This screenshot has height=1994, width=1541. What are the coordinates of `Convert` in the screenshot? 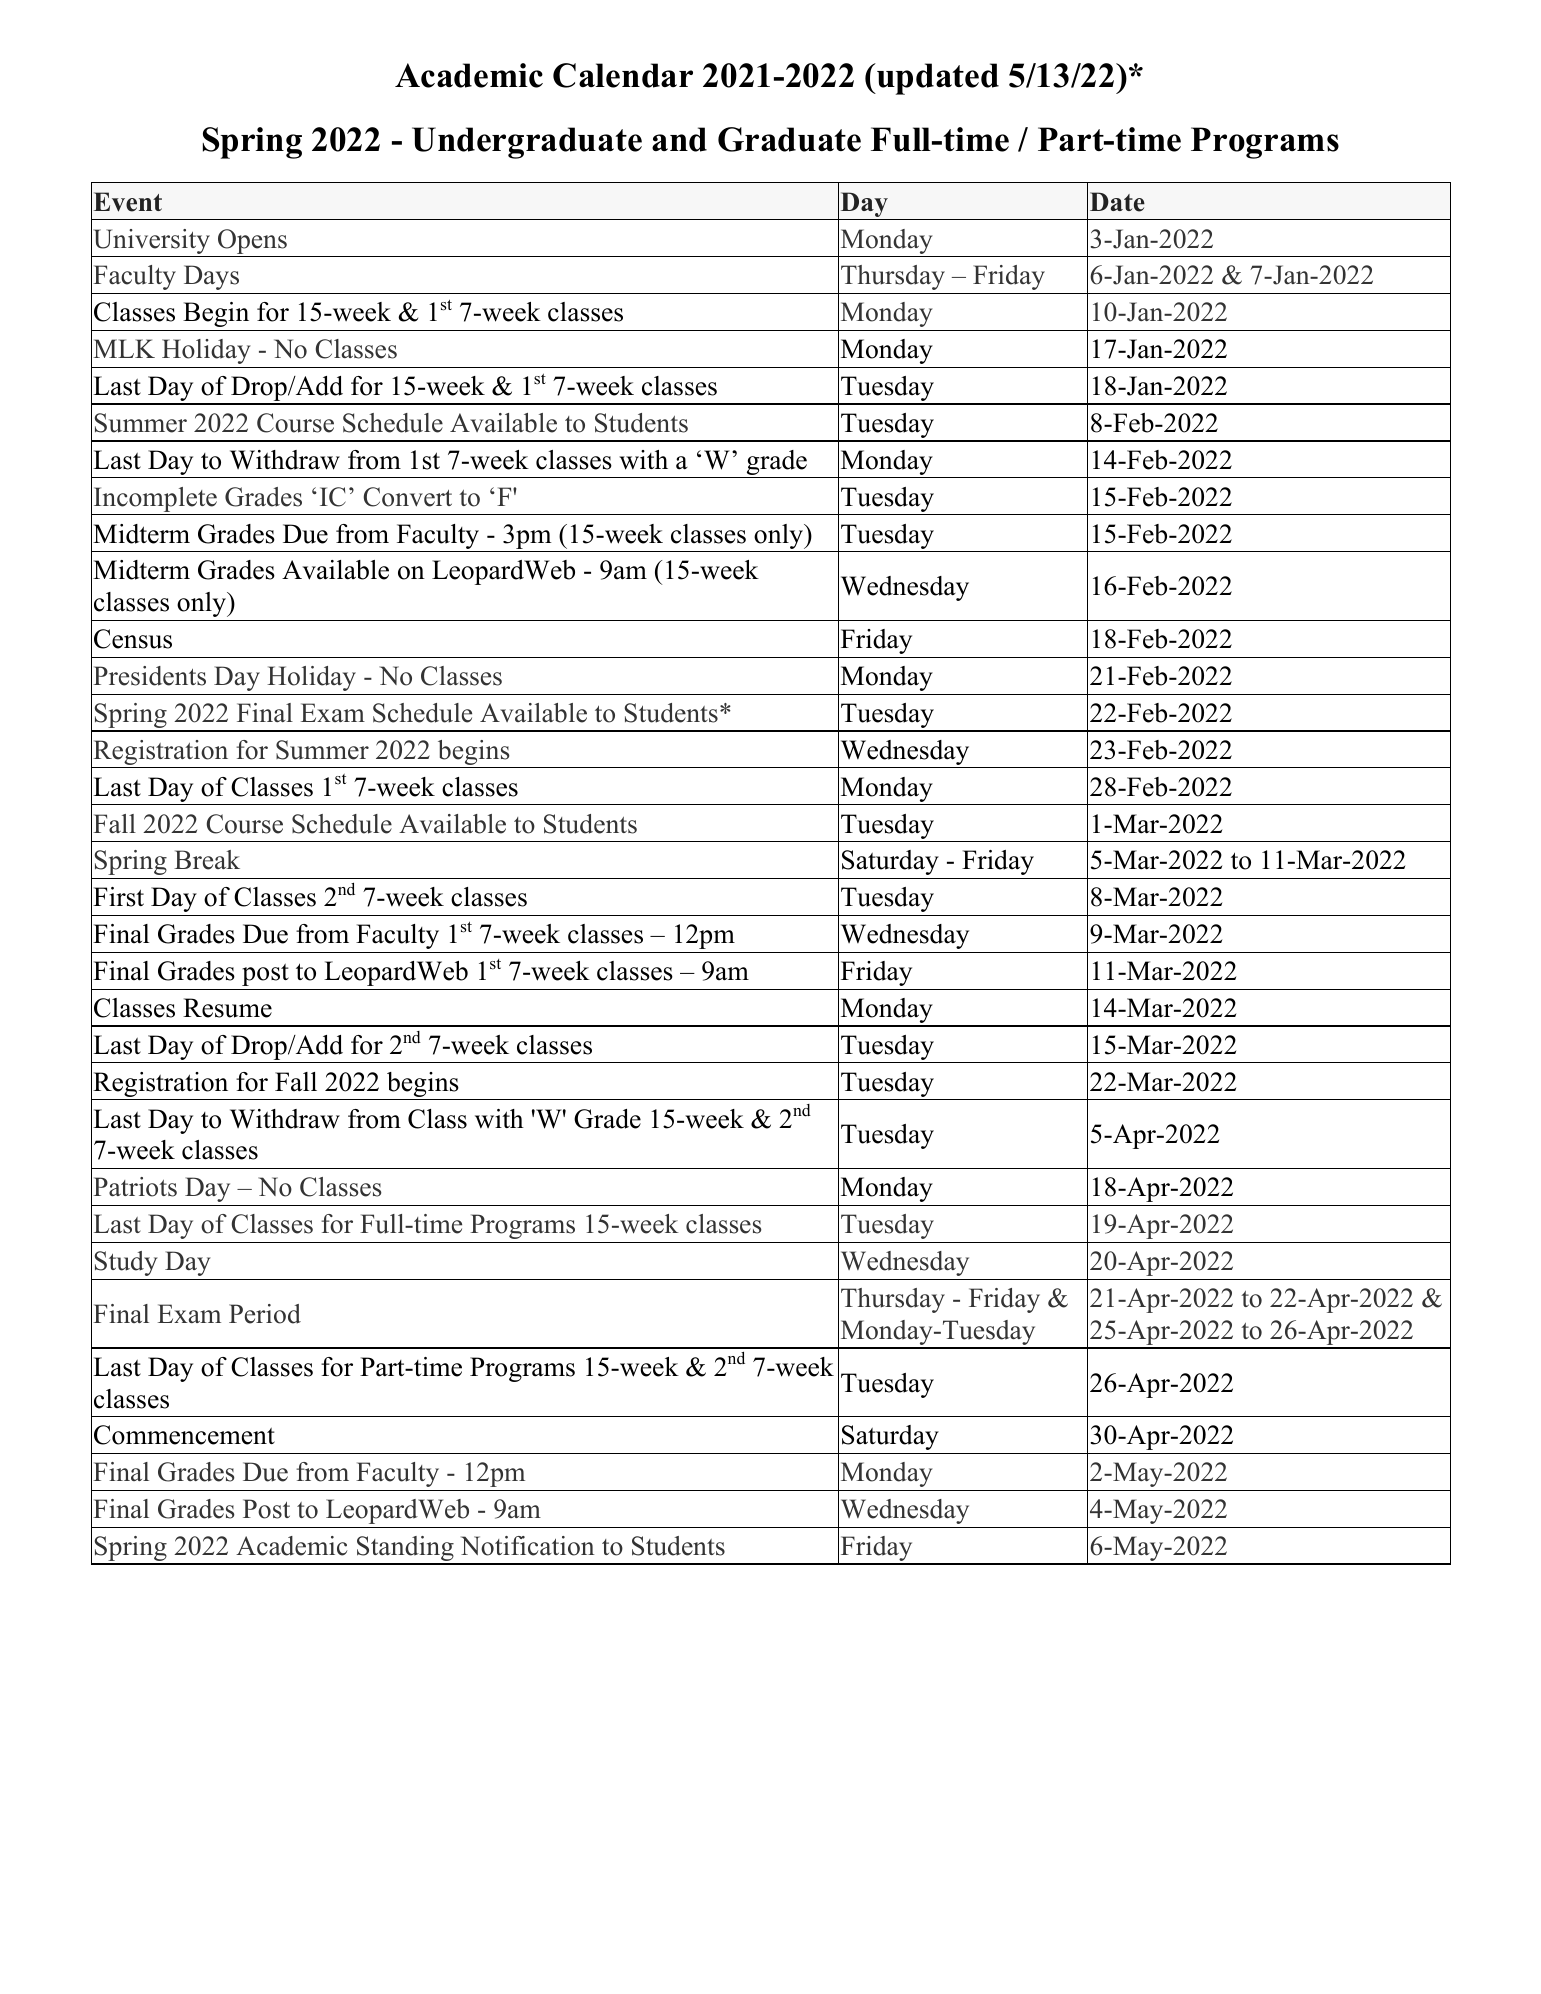 It's located at (408, 497).
